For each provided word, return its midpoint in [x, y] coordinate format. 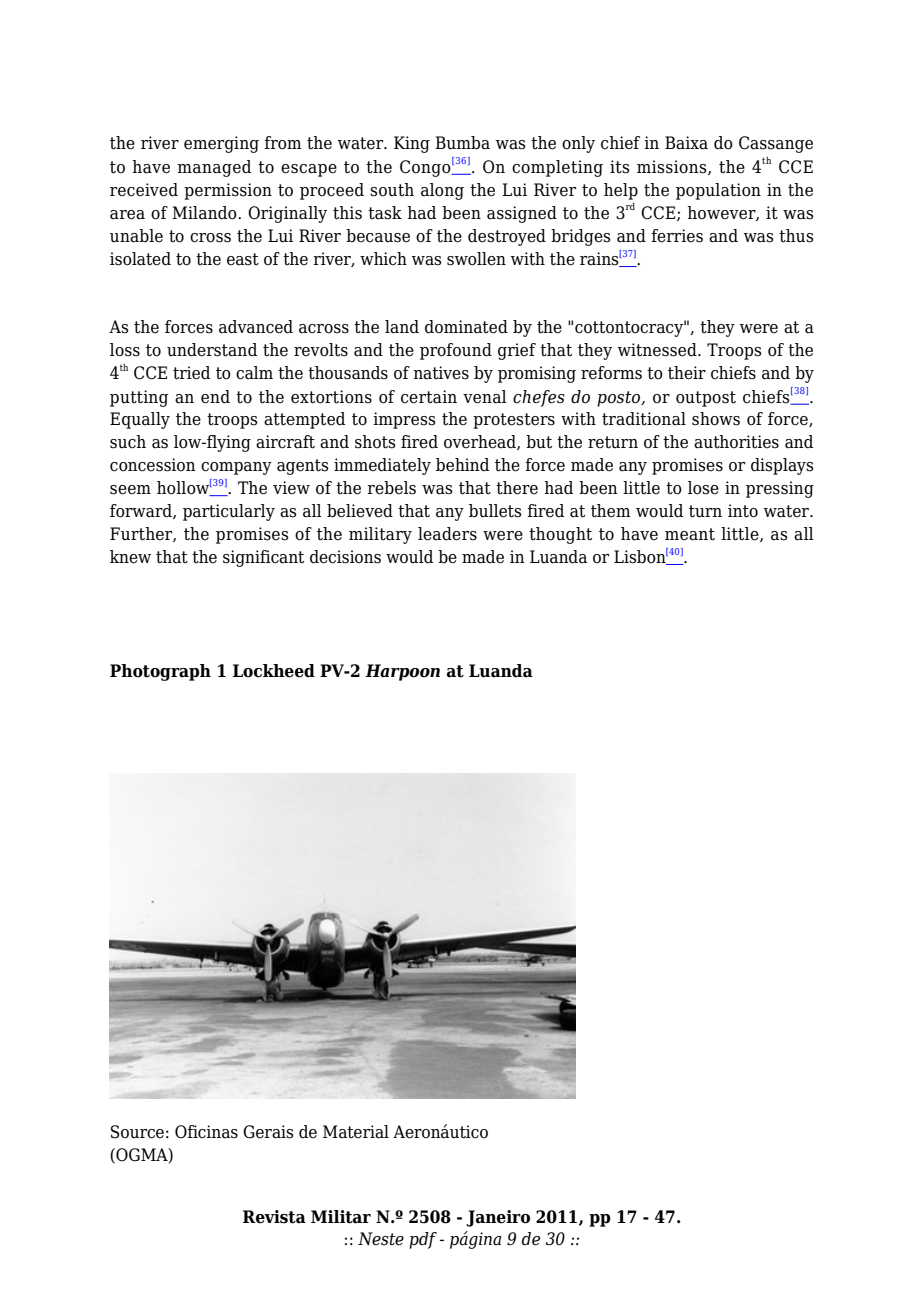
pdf [423, 1240]
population [718, 191]
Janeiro [498, 1218]
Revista [274, 1217]
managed [214, 168]
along [442, 191]
